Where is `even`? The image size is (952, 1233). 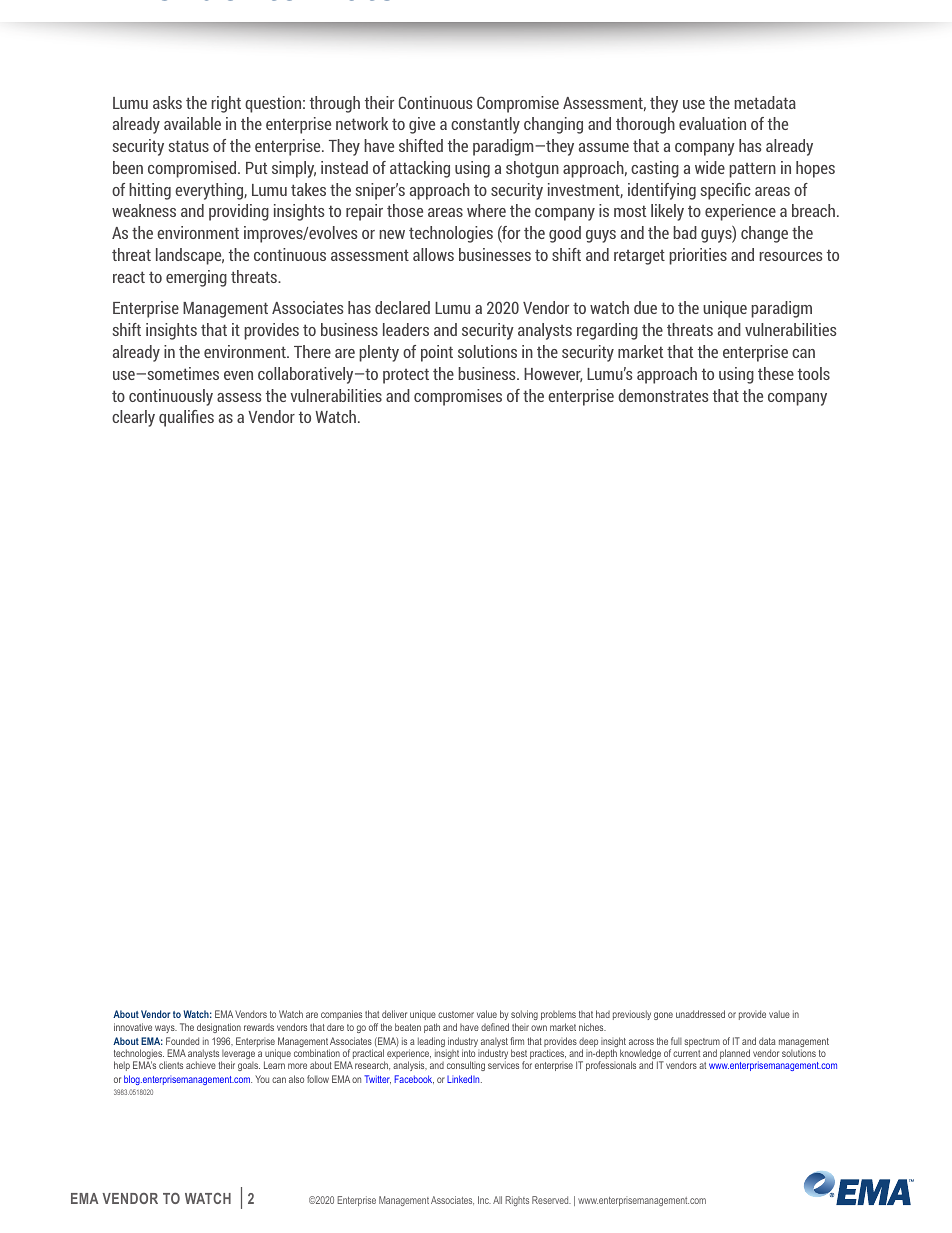
even is located at coordinates (238, 375).
